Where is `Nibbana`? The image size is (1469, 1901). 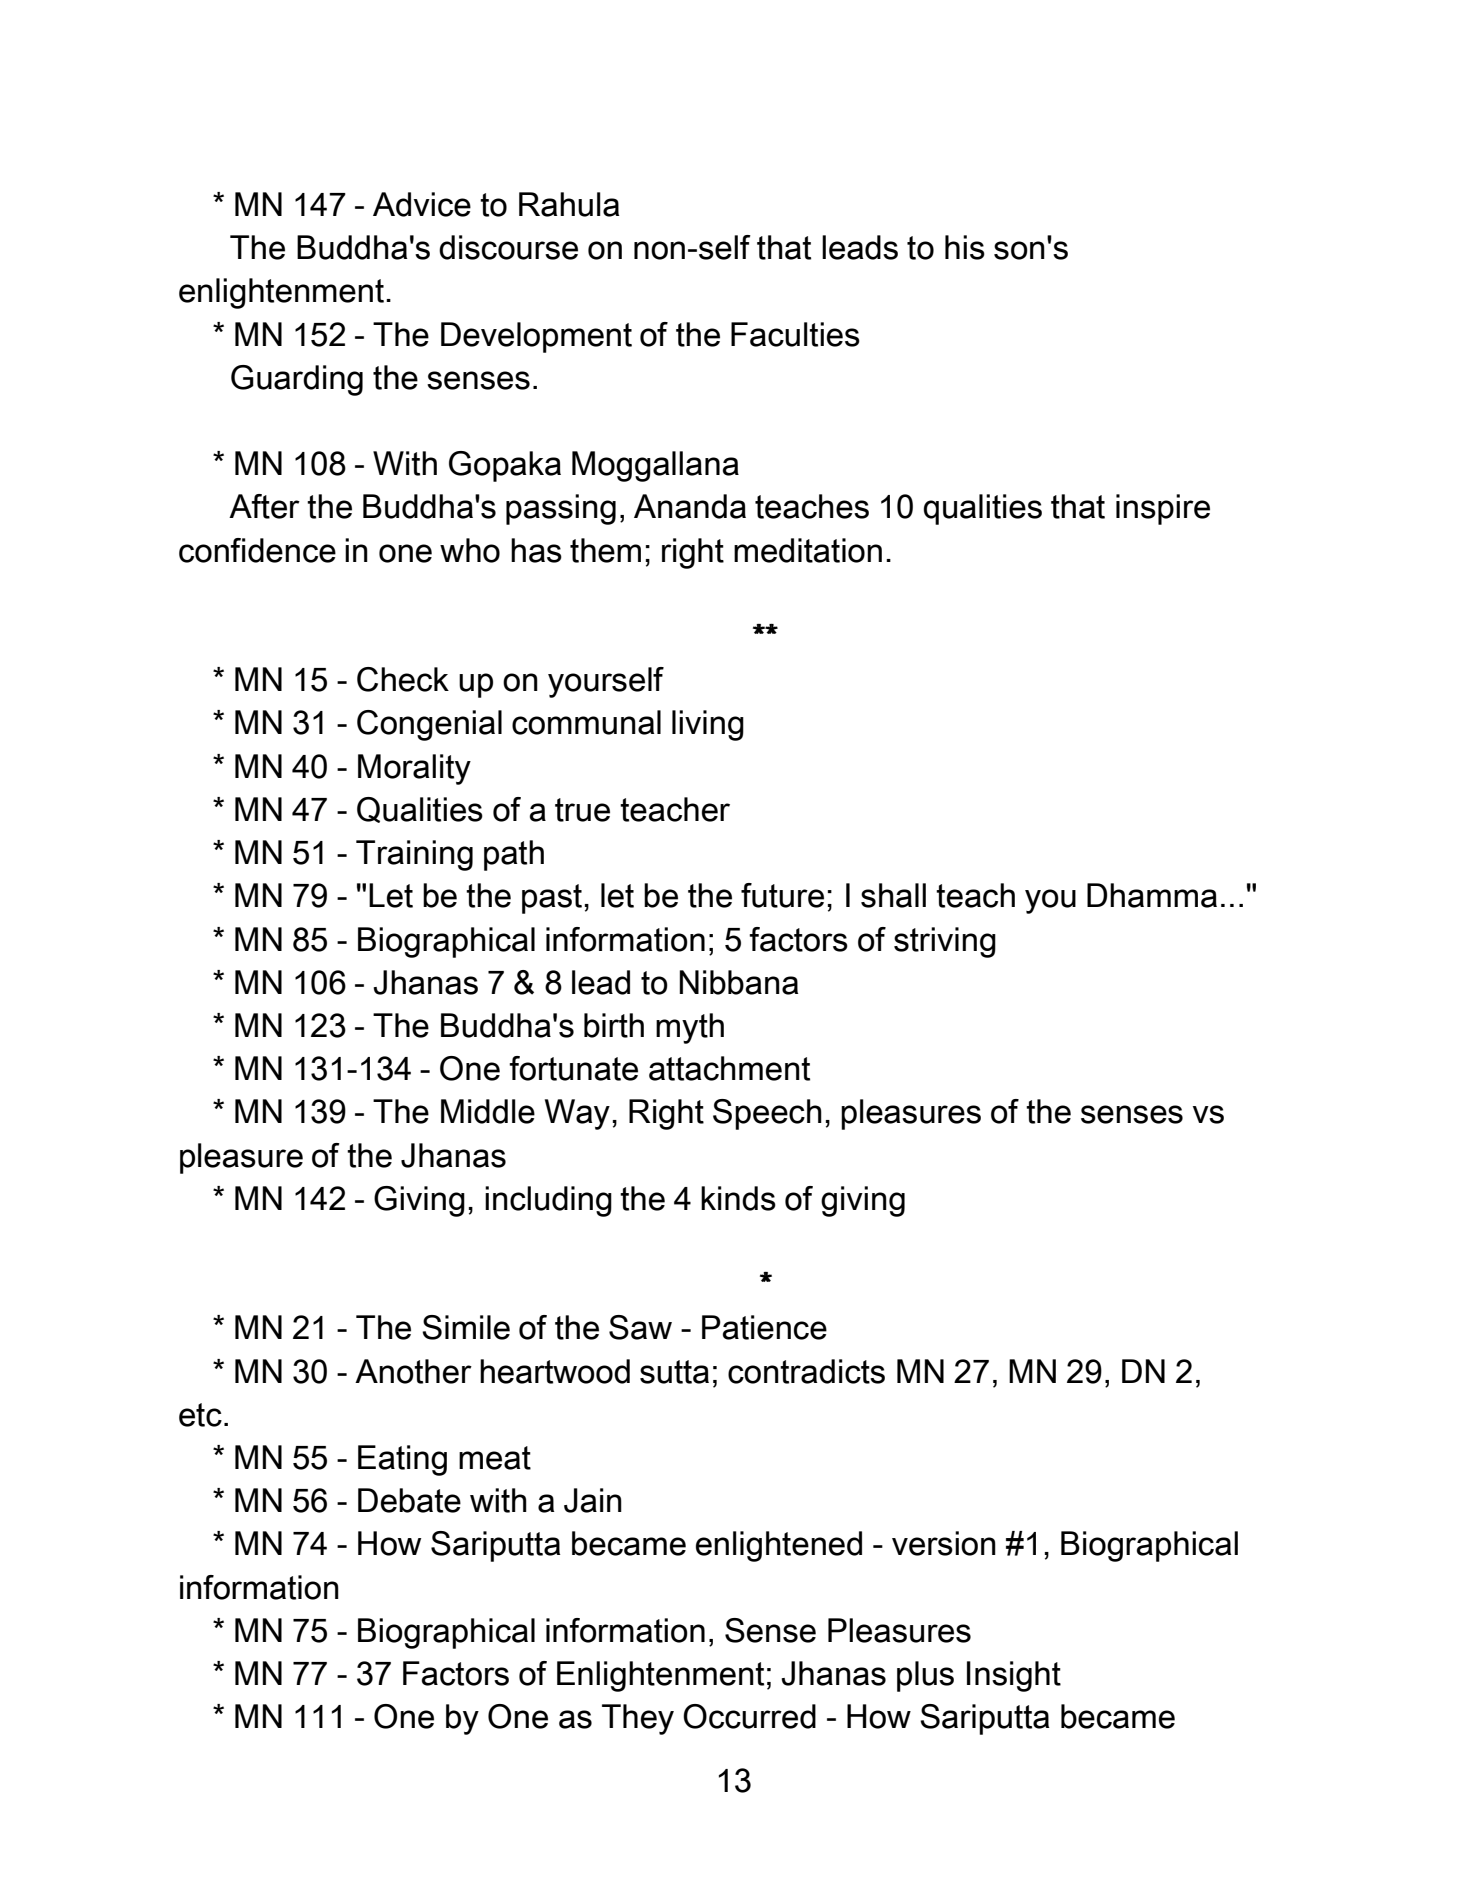
Nibbana is located at coordinates (738, 982).
